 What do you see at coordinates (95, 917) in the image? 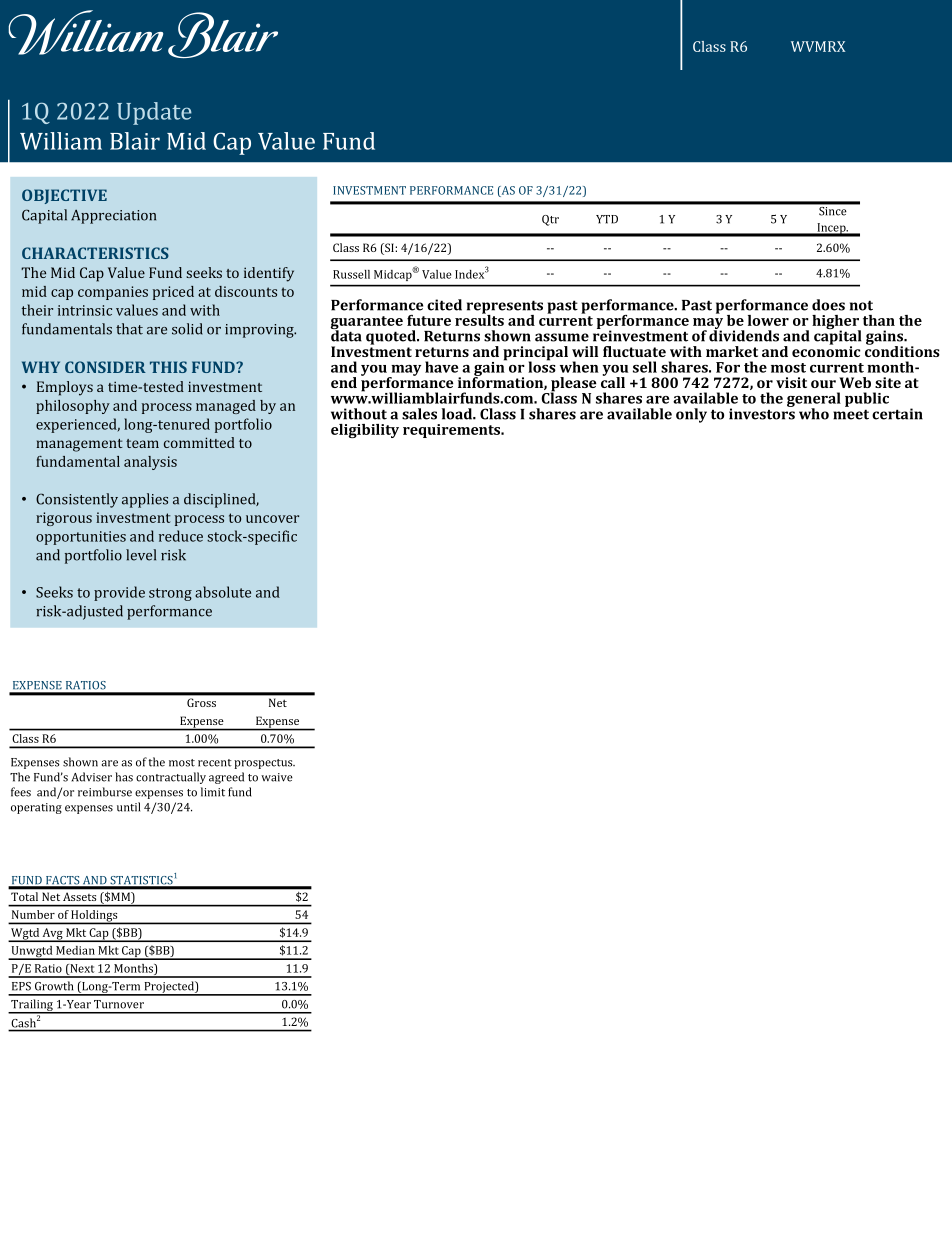
I see `Holdings` at bounding box center [95, 917].
